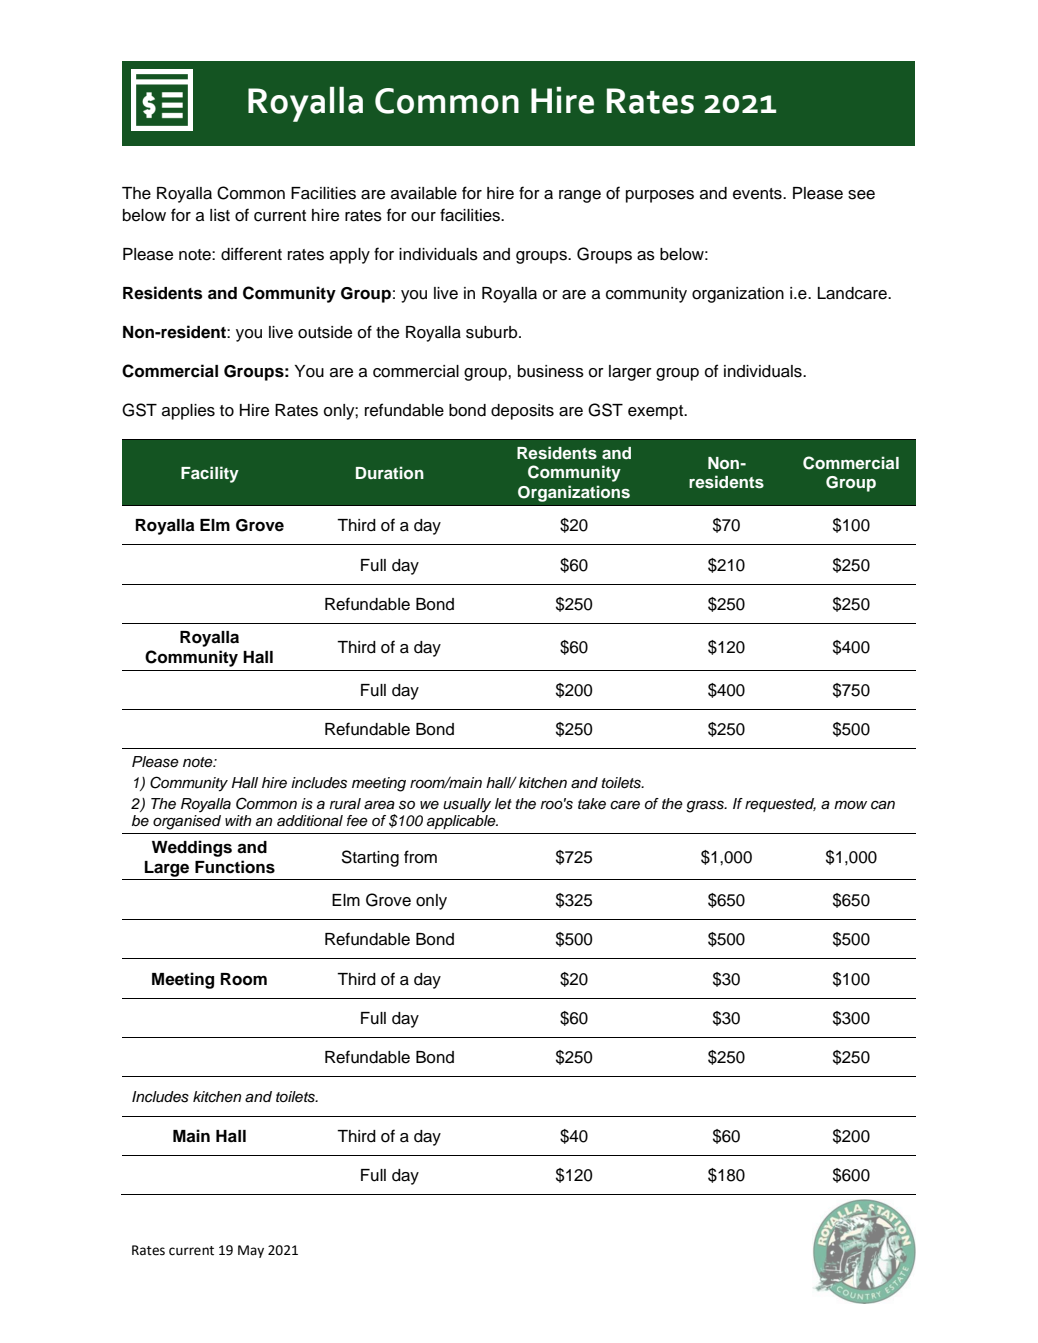 The image size is (1038, 1343). I want to click on range, so click(580, 196).
